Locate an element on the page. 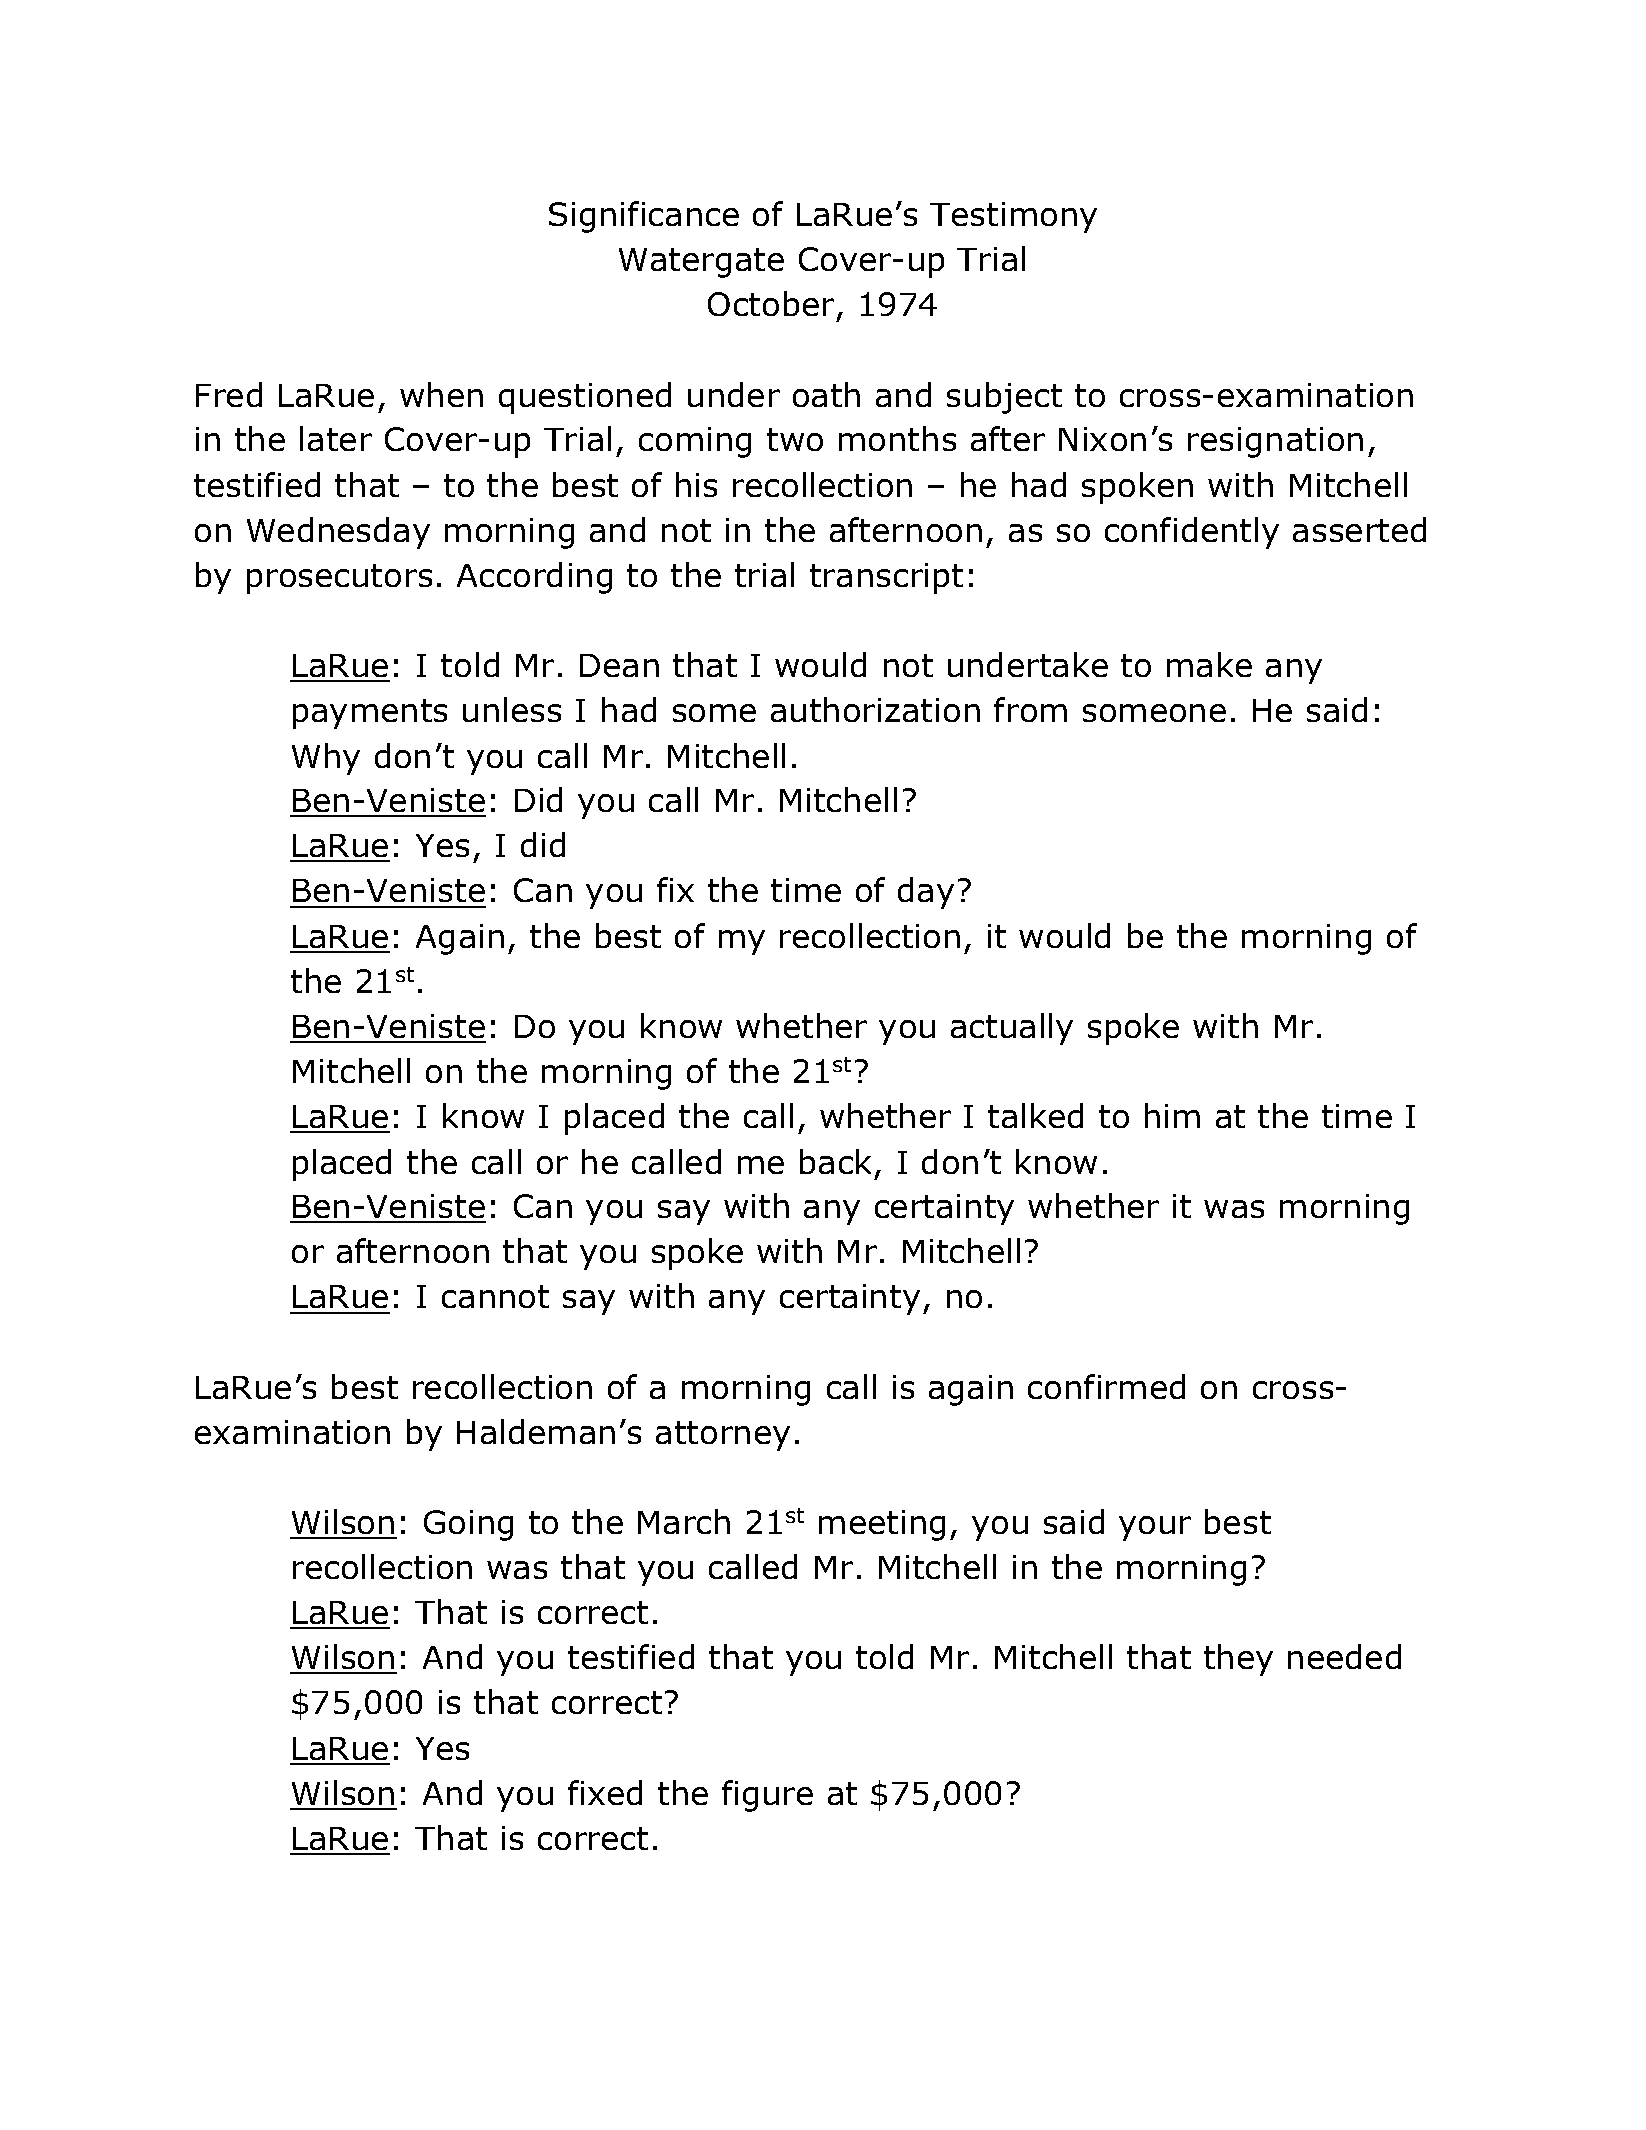 This page has width=1646, height=2130. him is located at coordinates (1172, 1115).
